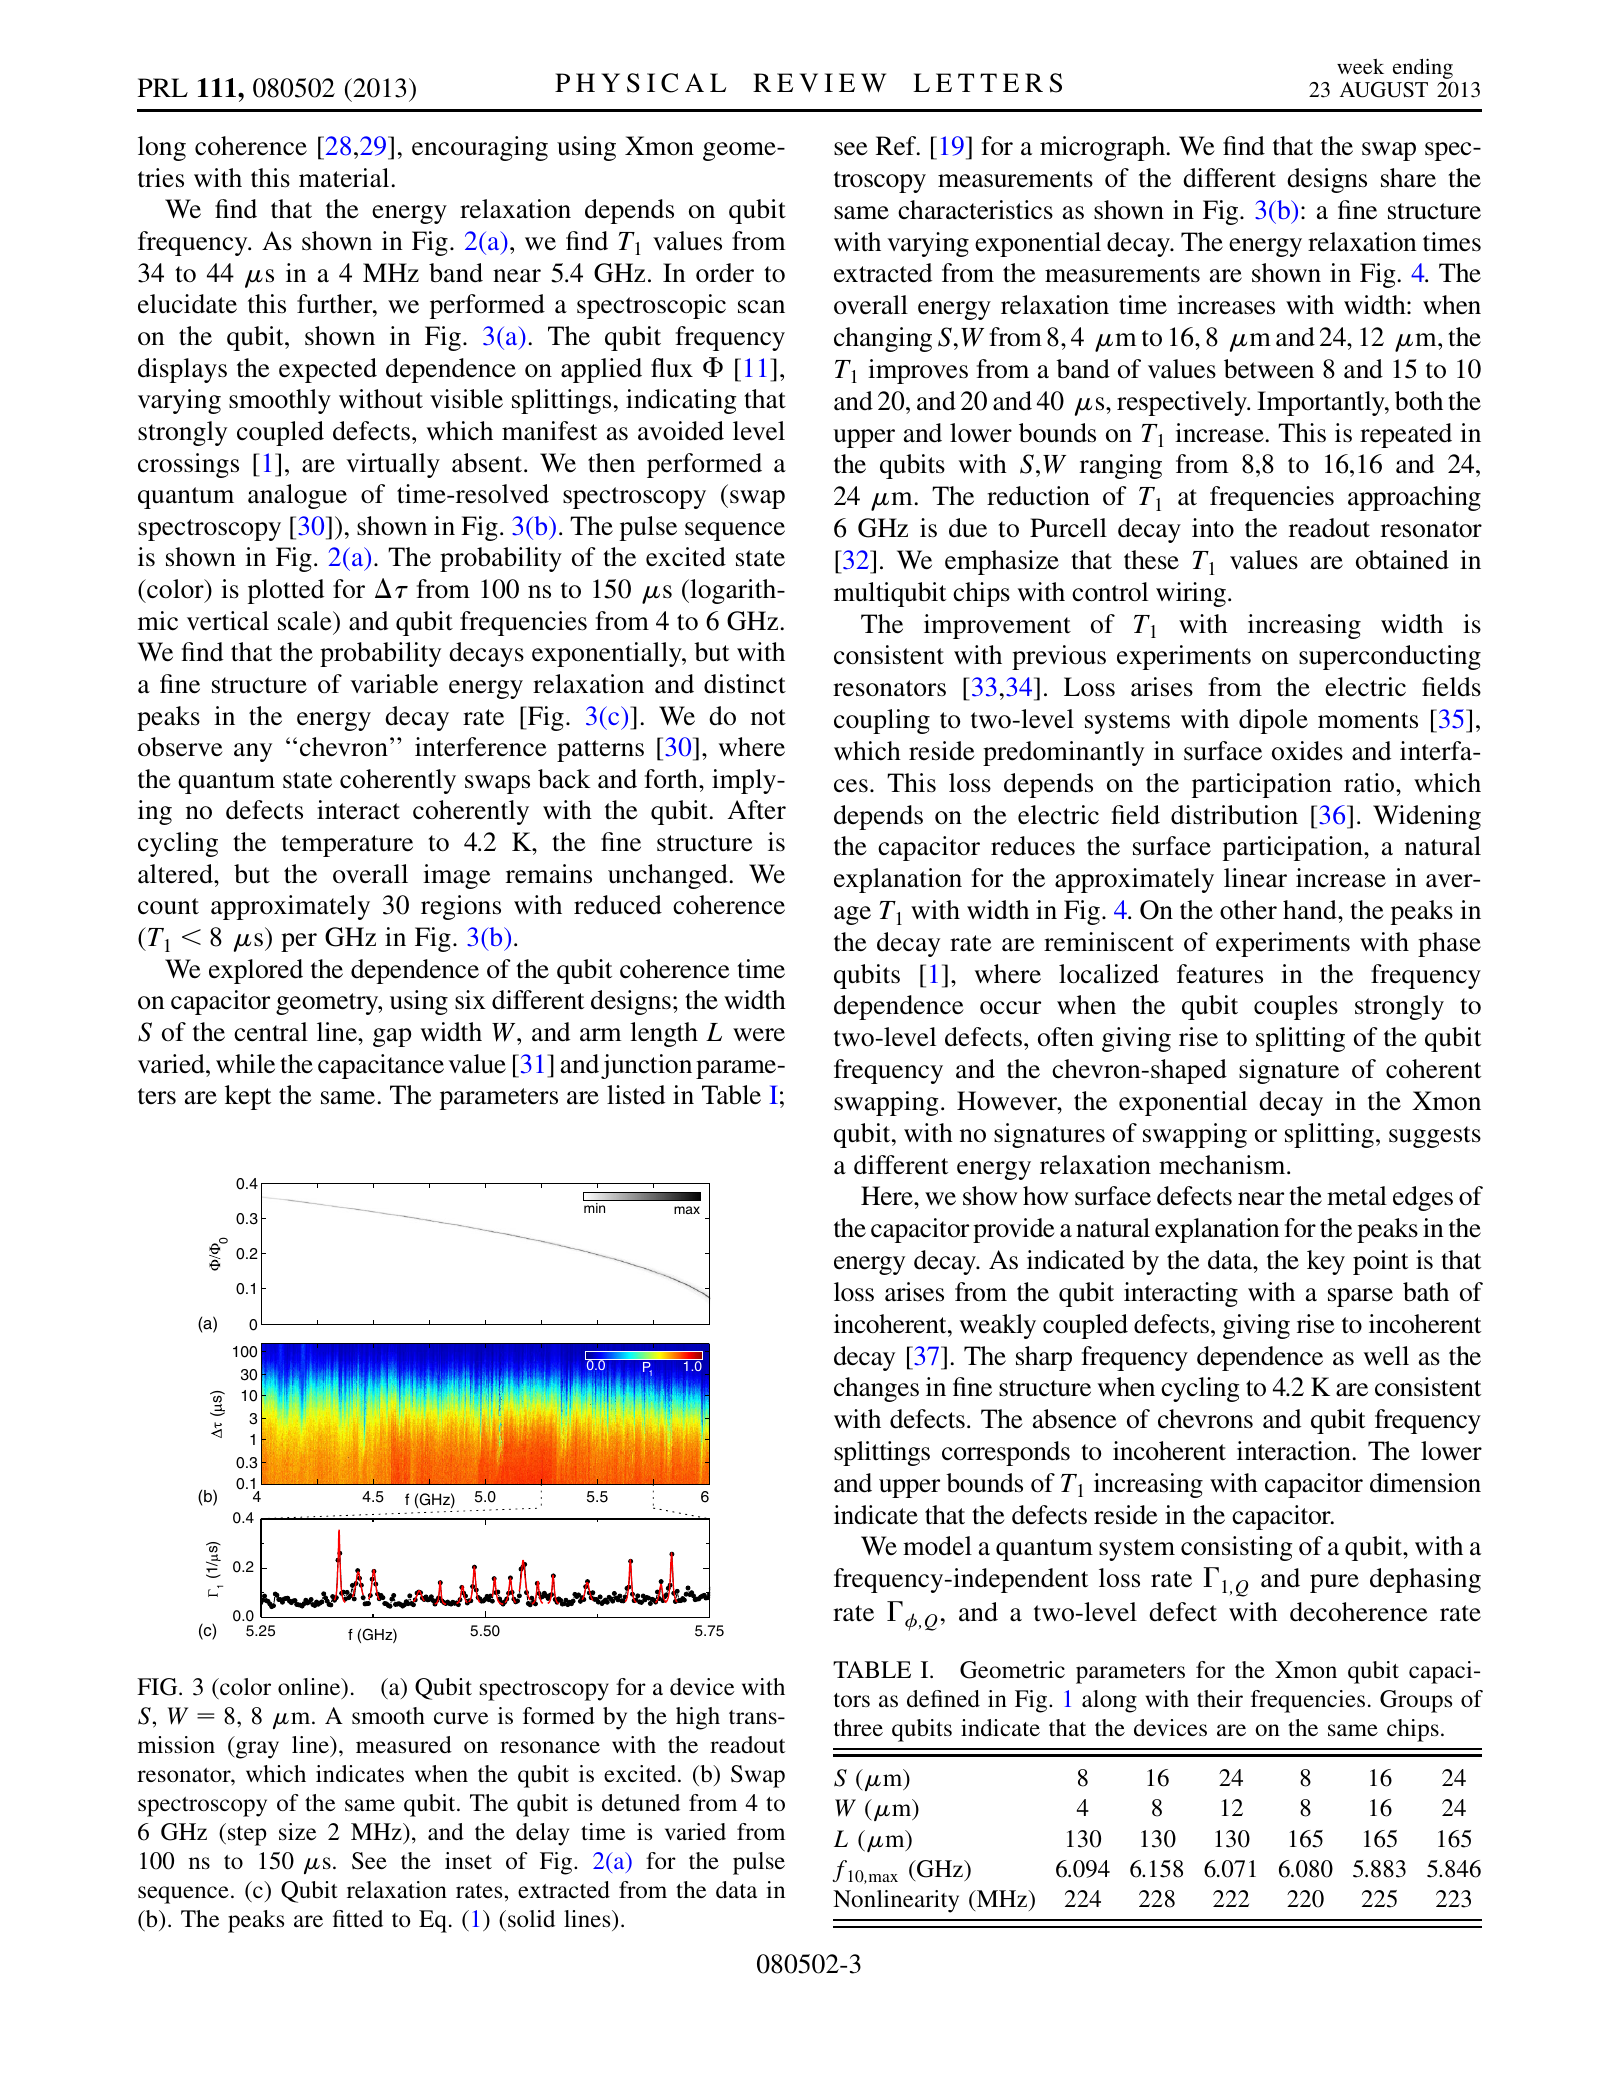  What do you see at coordinates (1220, 1698) in the document?
I see `their` at bounding box center [1220, 1698].
